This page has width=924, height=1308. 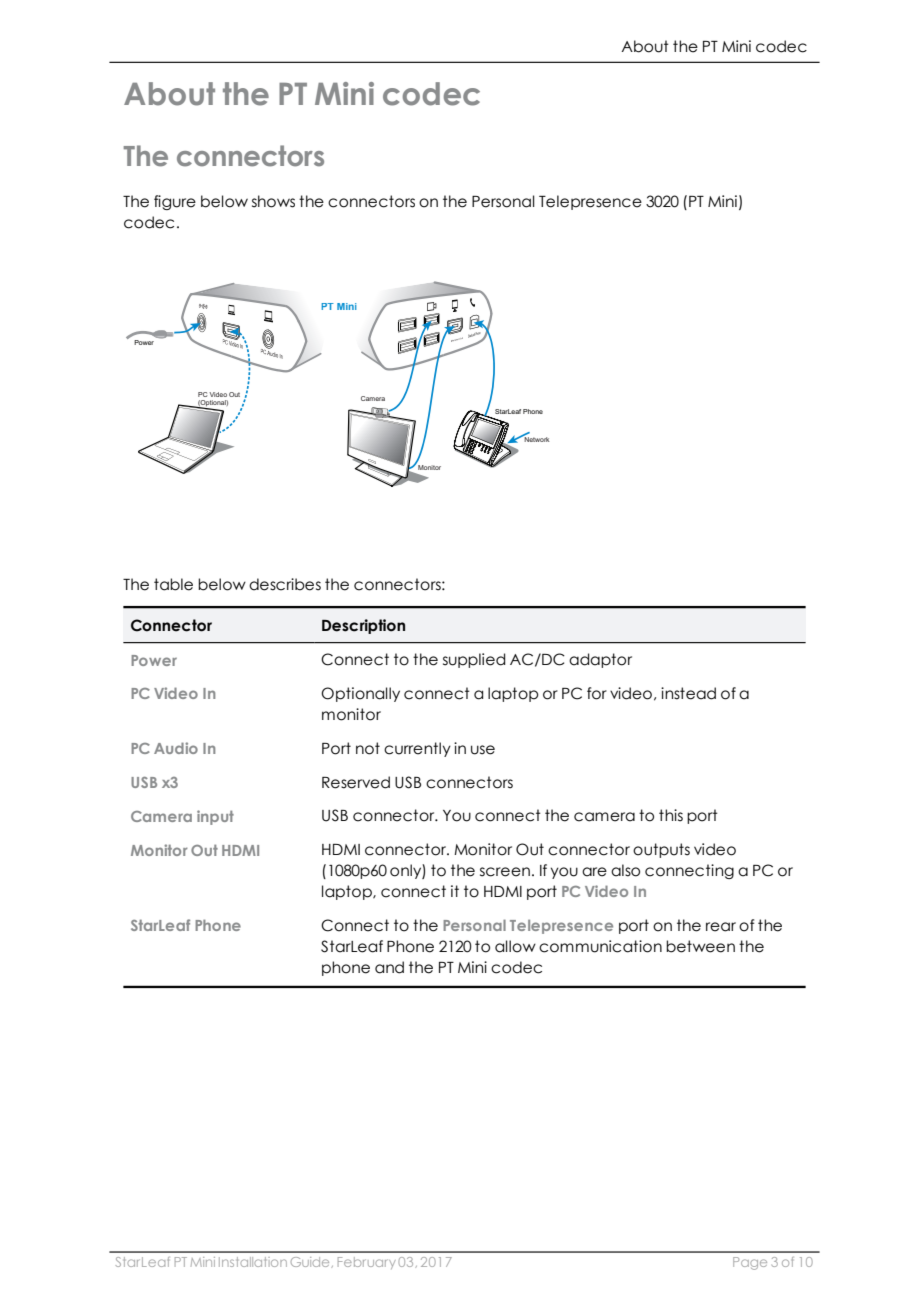 What do you see at coordinates (688, 693) in the page?
I see `instead` at bounding box center [688, 693].
